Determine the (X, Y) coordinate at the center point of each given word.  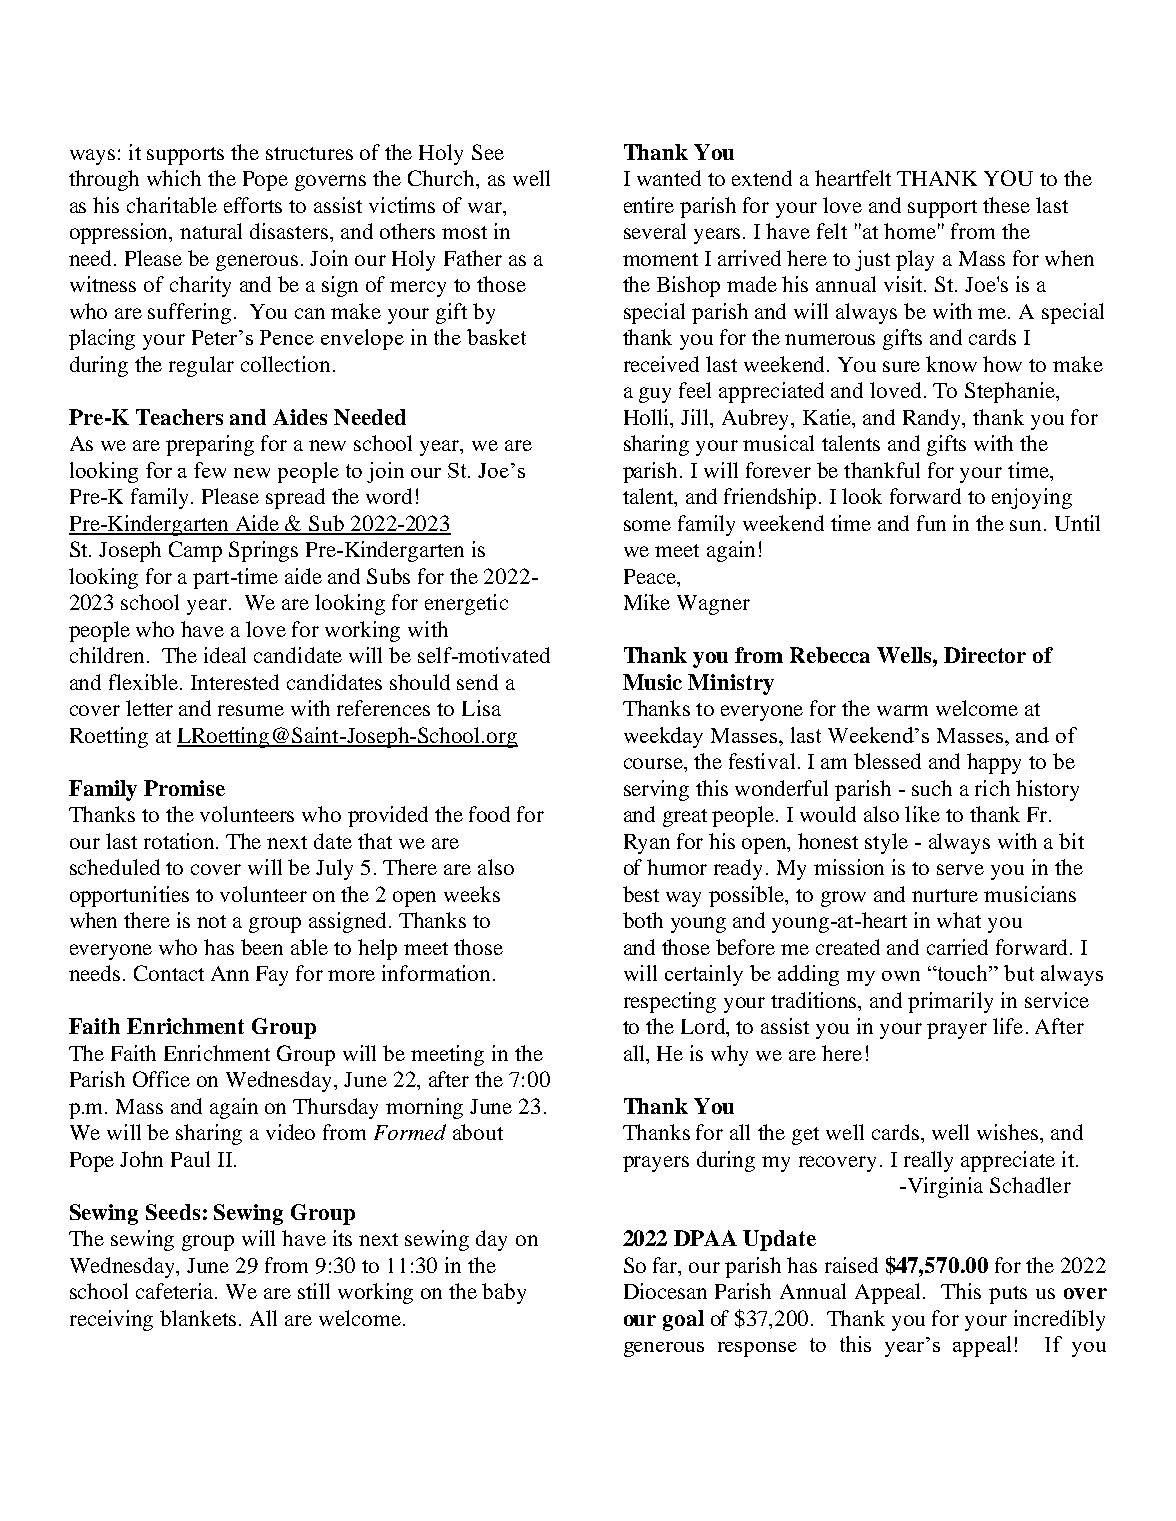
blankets (198, 1318)
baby (504, 1293)
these (1006, 205)
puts (1008, 1295)
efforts (253, 205)
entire (649, 205)
